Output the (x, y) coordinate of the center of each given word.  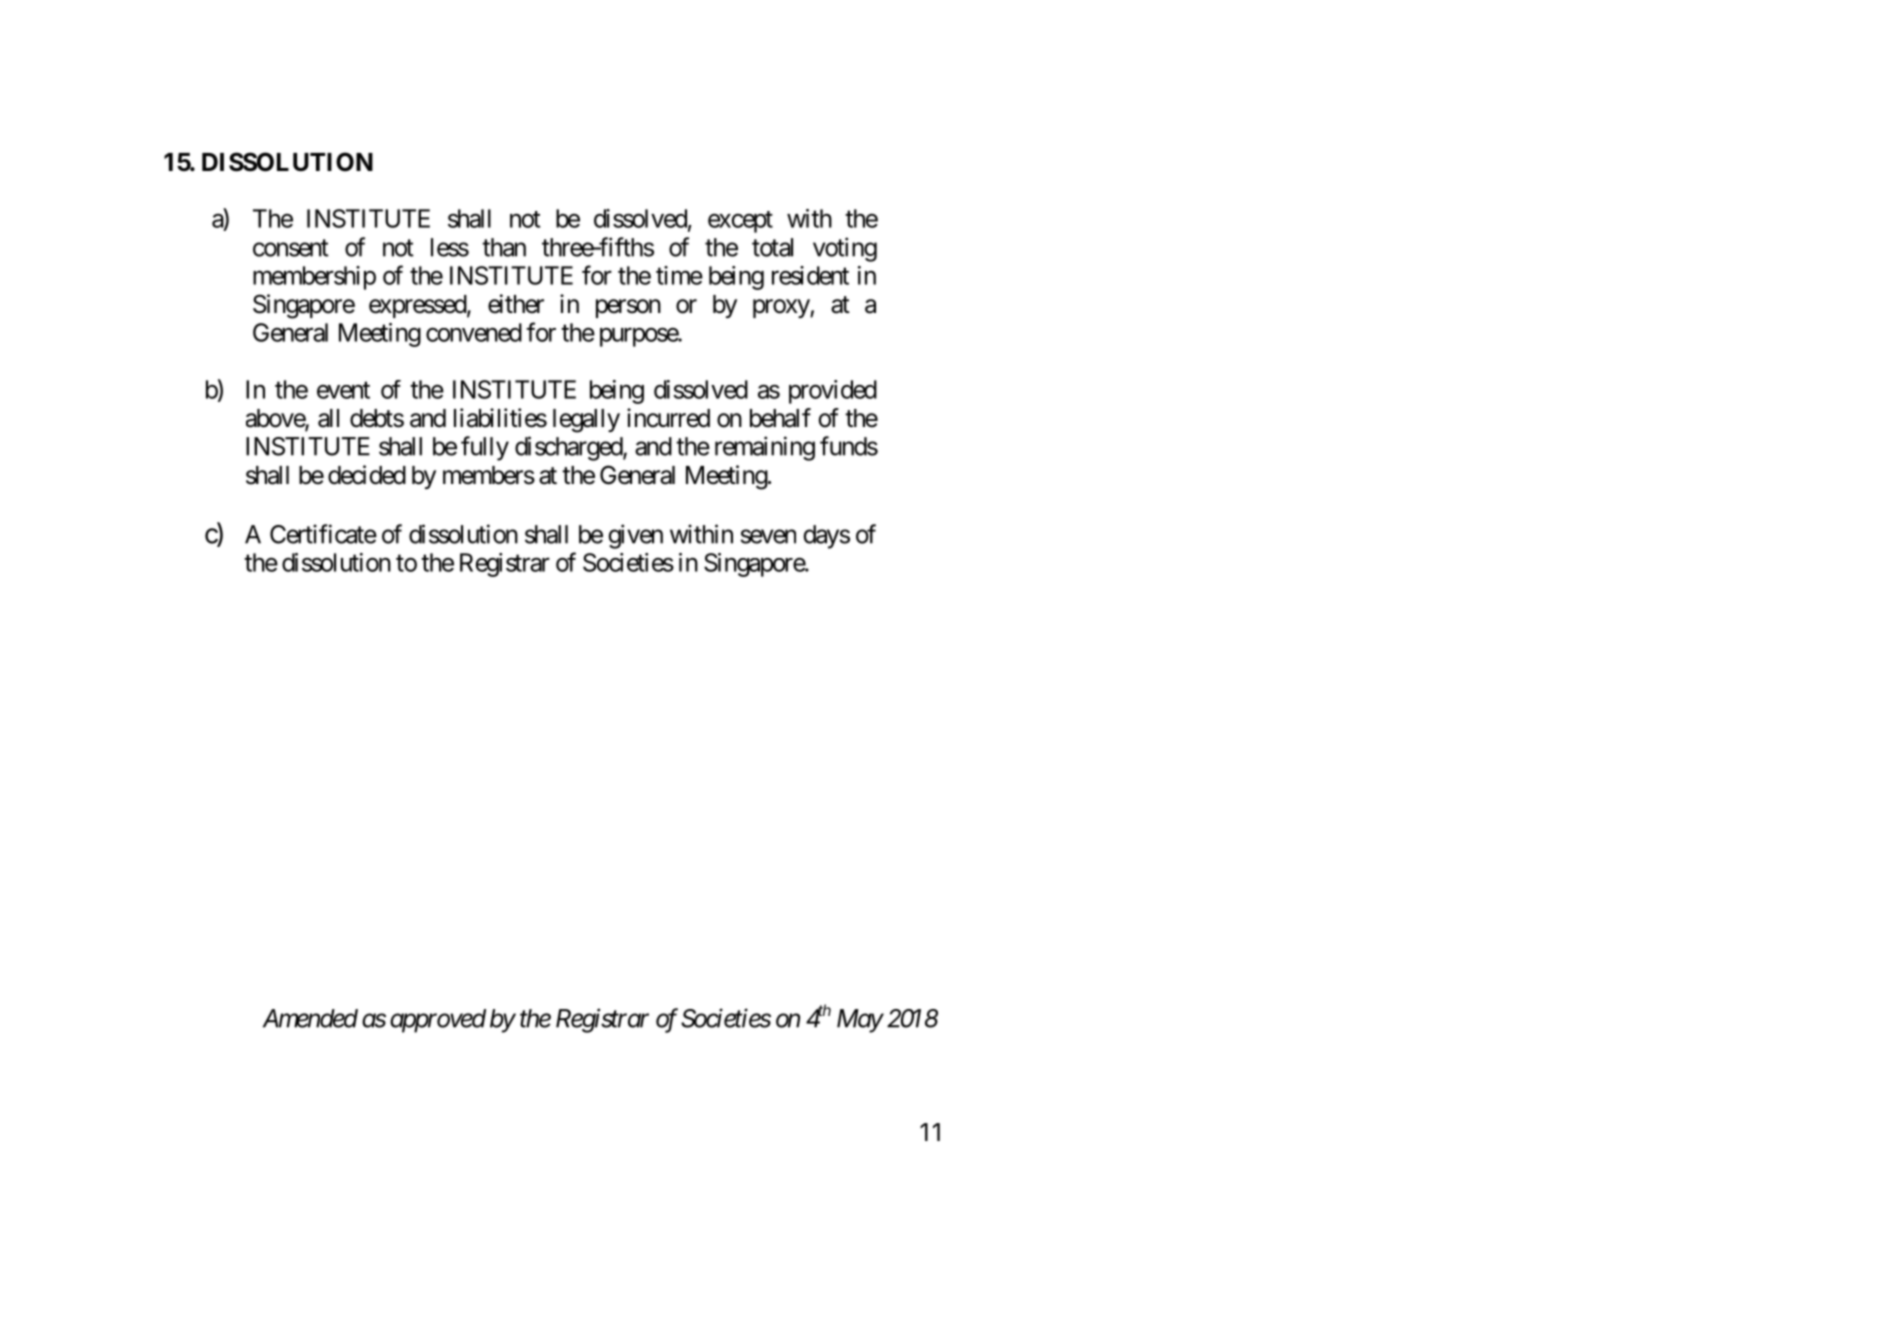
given (635, 536)
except (740, 222)
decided (367, 475)
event (343, 390)
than (504, 247)
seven (768, 536)
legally (586, 421)
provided (833, 392)
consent (291, 248)
